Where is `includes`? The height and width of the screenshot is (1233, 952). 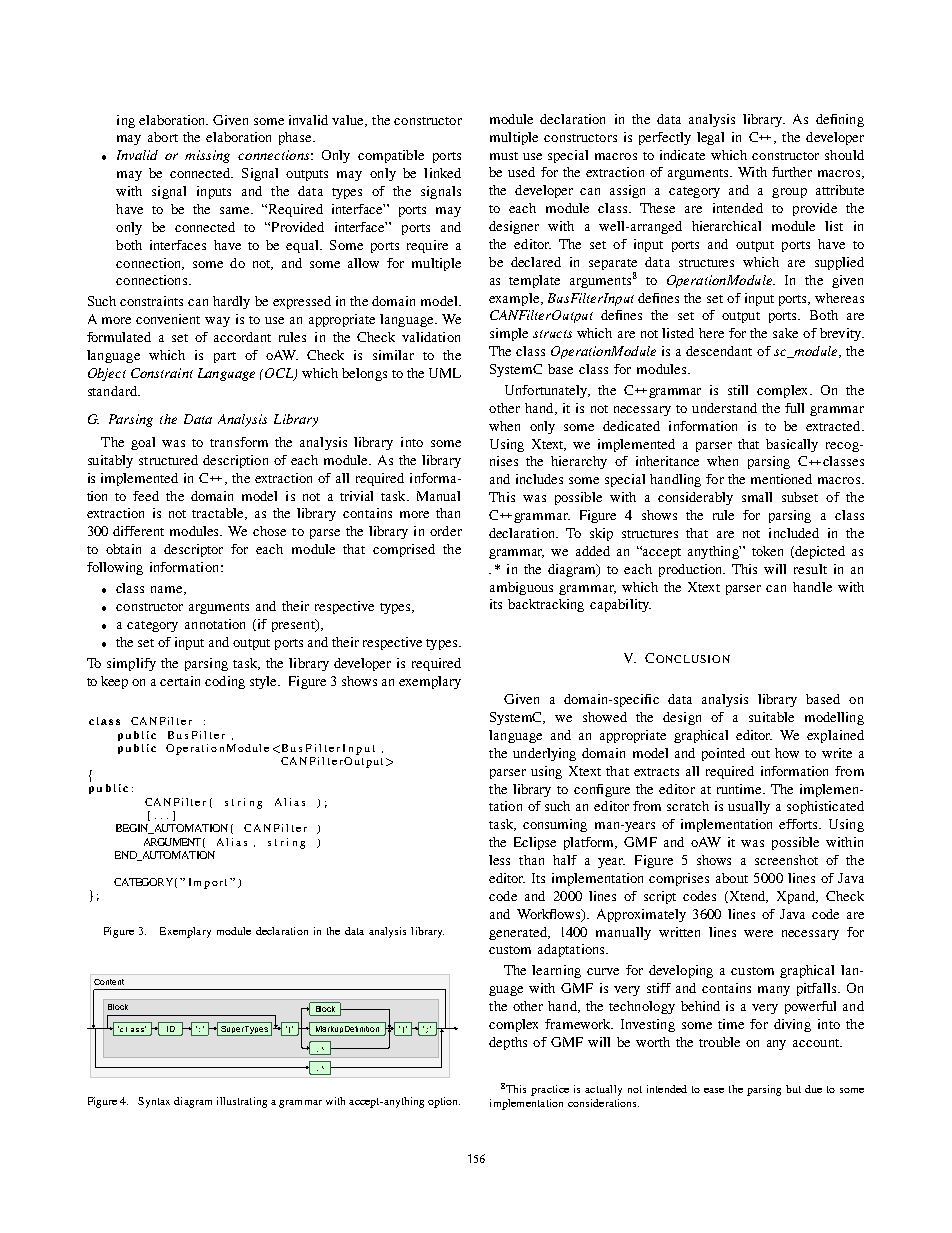 includes is located at coordinates (539, 479).
